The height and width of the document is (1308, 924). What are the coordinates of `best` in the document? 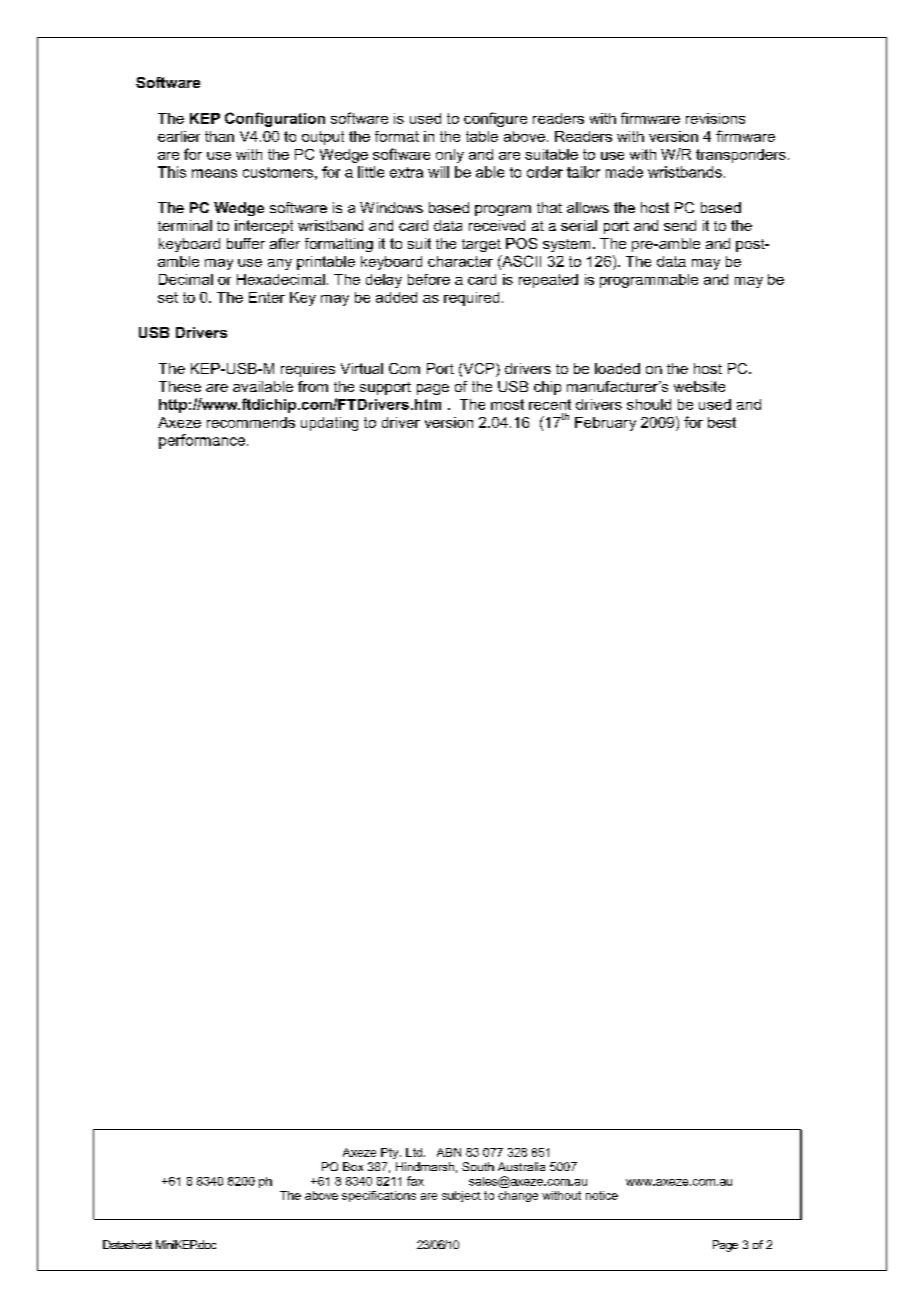 It's located at (722, 422).
